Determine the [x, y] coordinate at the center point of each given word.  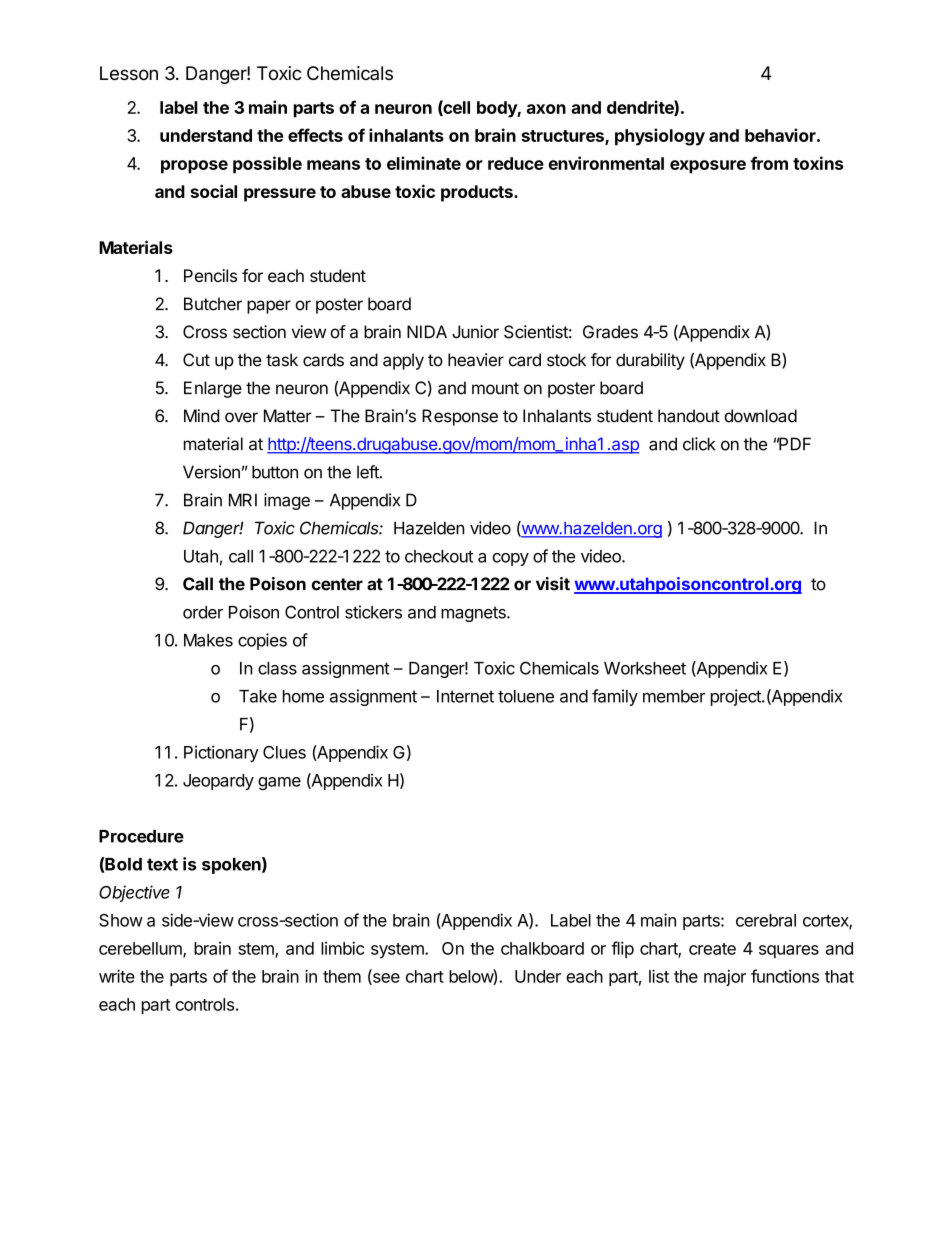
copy [510, 559]
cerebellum [141, 949]
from [769, 163]
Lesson [129, 73]
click [699, 444]
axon [546, 109]
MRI [243, 500]
